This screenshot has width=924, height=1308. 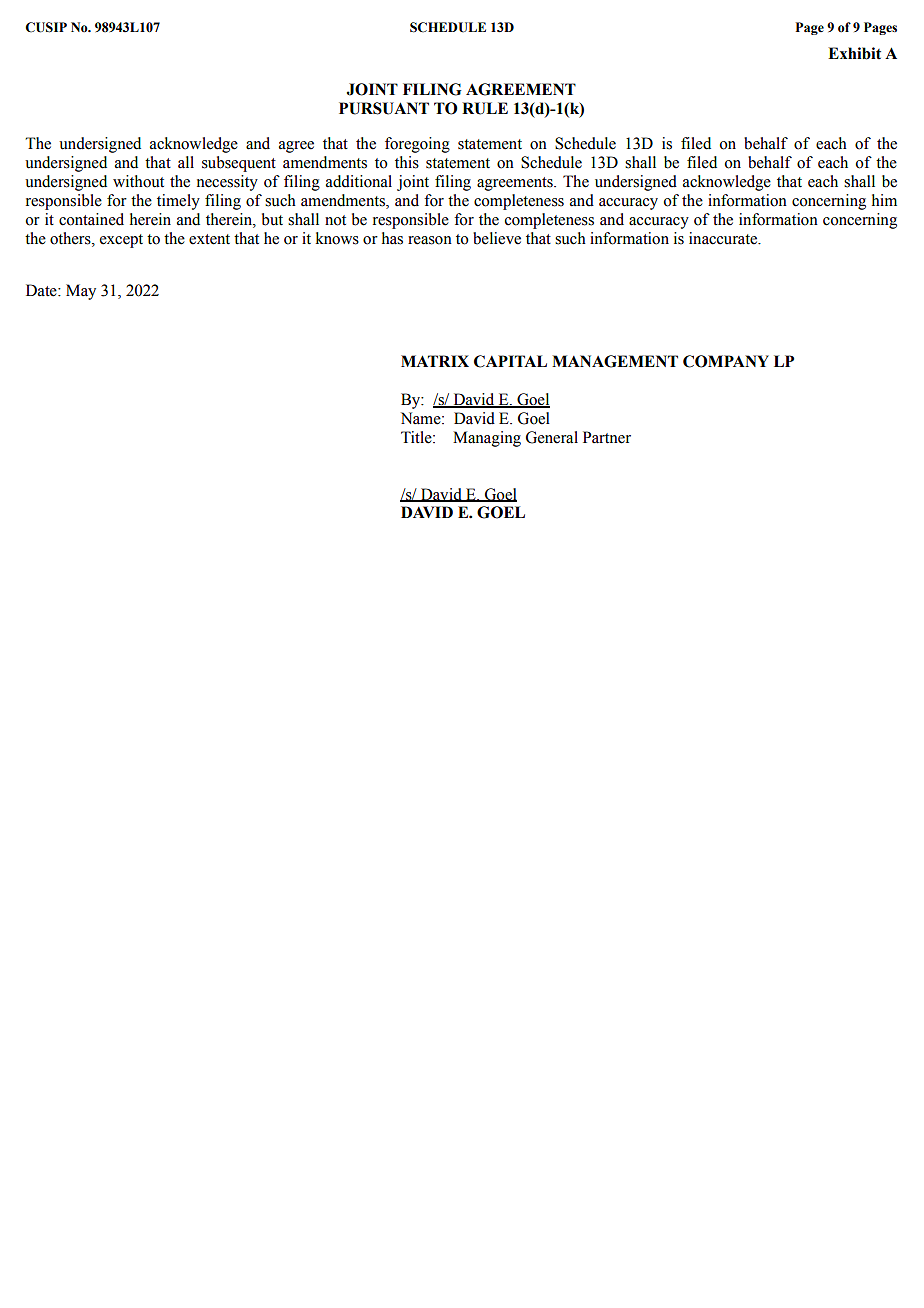 What do you see at coordinates (854, 53) in the screenshot?
I see `Exhibit` at bounding box center [854, 53].
